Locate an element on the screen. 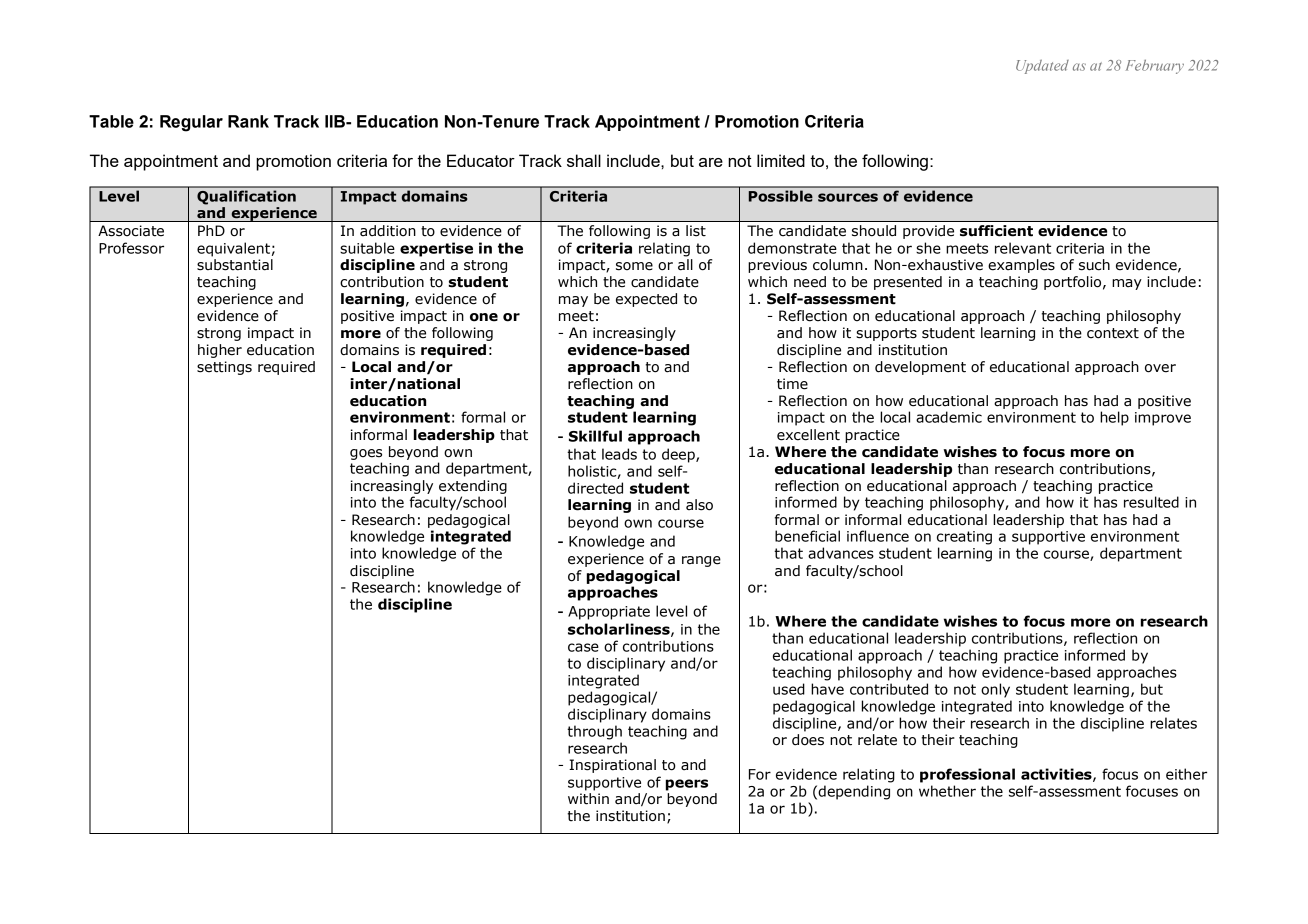 This screenshot has width=1308, height=924. help is located at coordinates (1114, 418).
